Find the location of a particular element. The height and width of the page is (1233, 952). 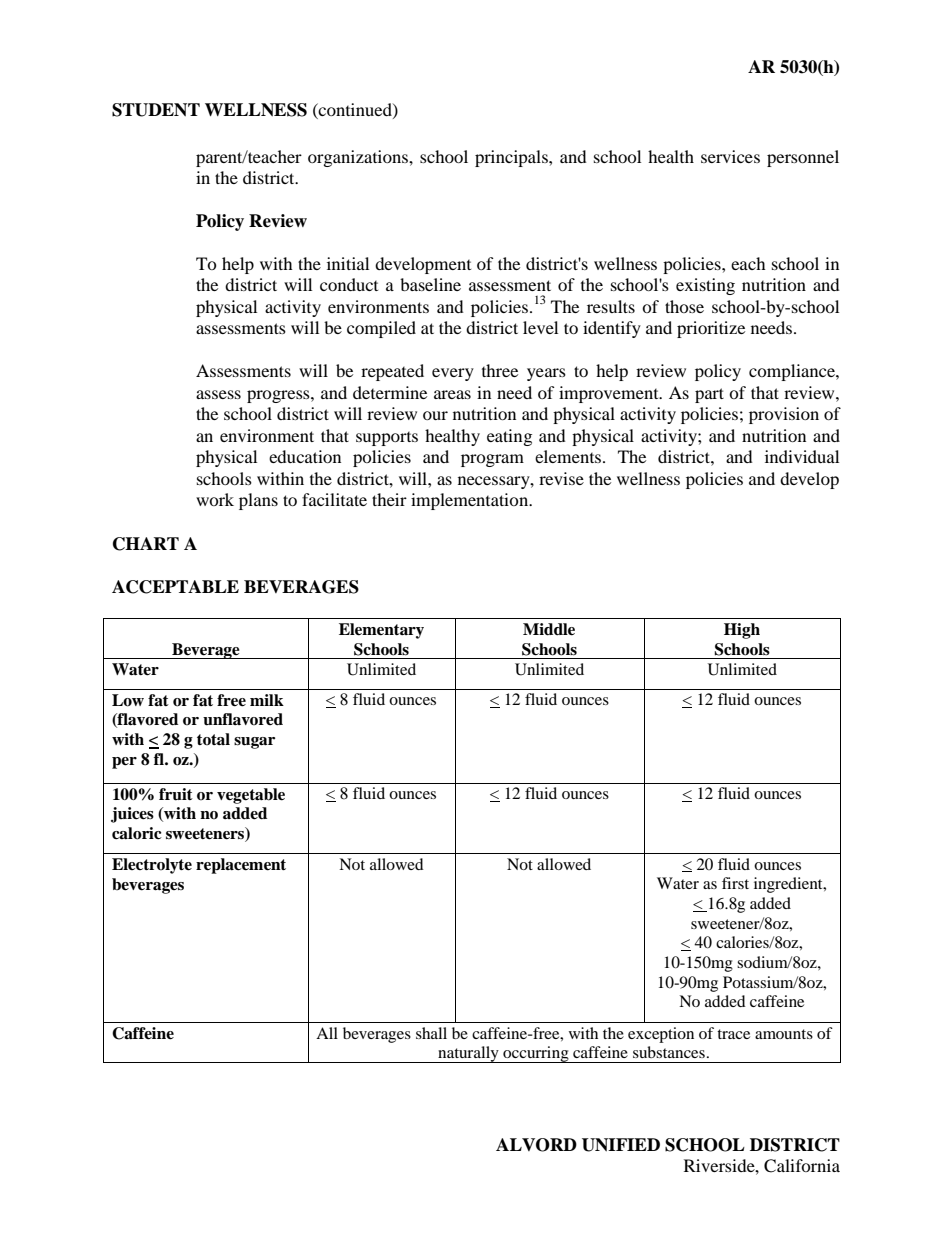

ACCEPTABLE is located at coordinates (175, 587).
